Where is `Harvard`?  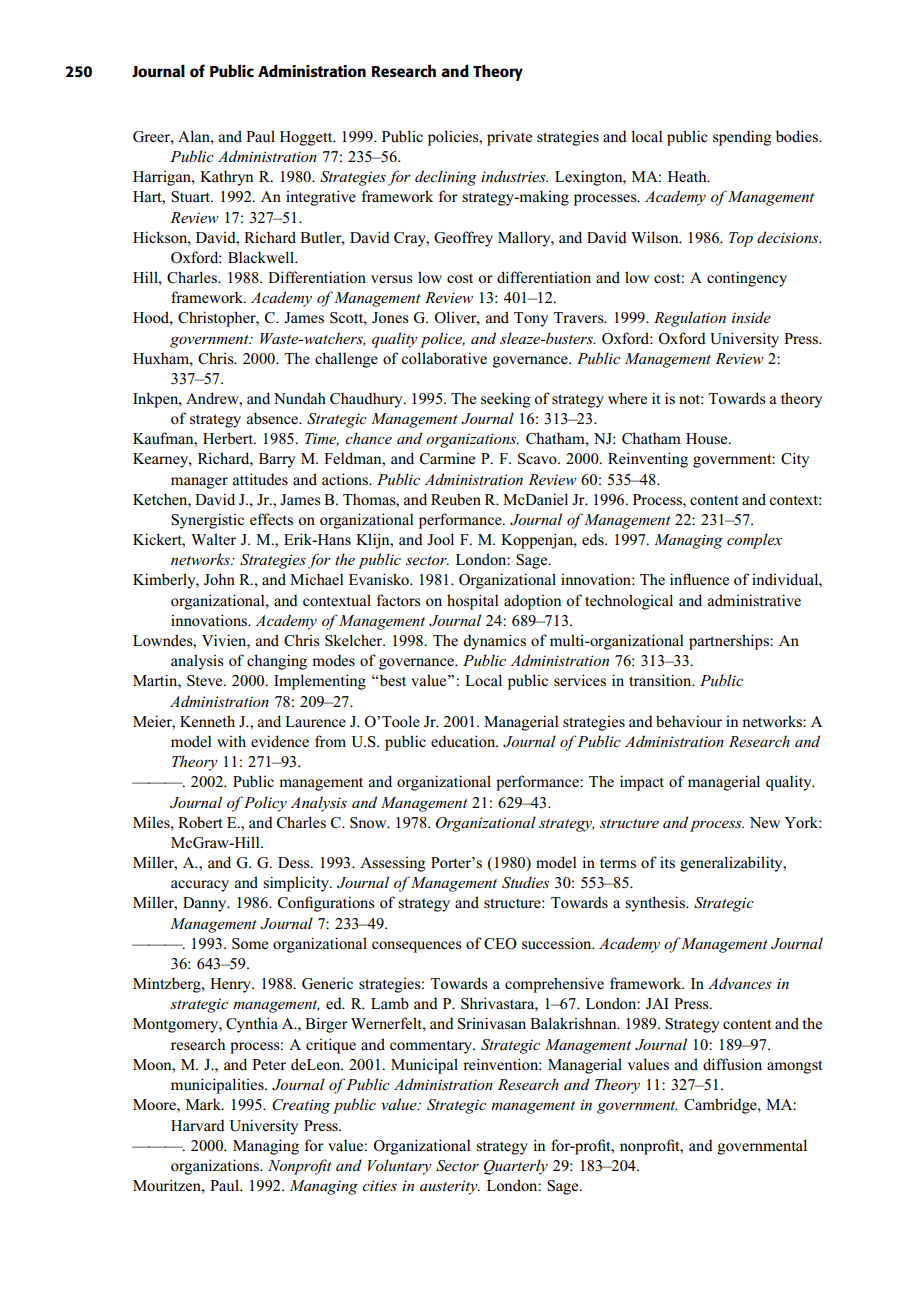 Harvard is located at coordinates (198, 1125).
